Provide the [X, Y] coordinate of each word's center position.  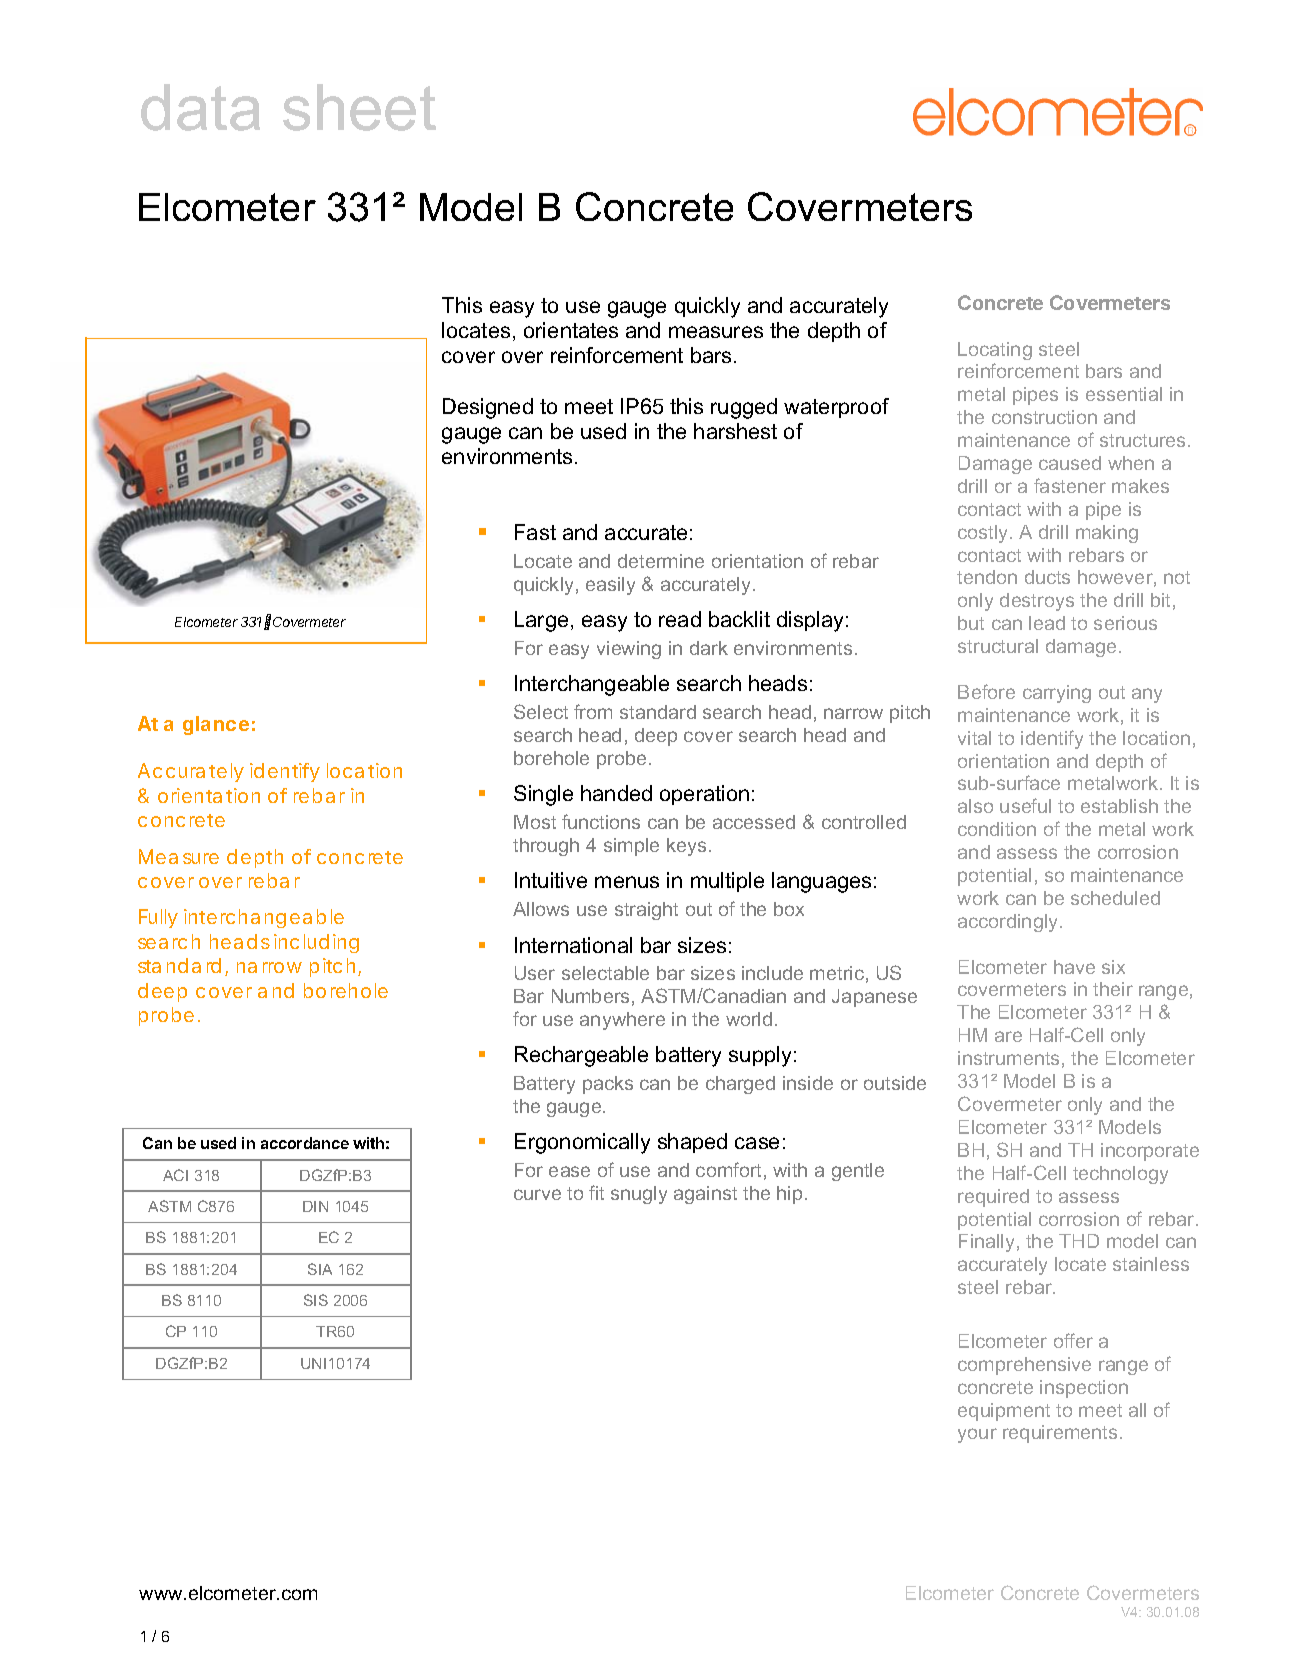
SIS [316, 1300]
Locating [995, 351]
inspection [1084, 1389]
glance [216, 725]
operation [704, 795]
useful [1025, 805]
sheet [359, 107]
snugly [639, 1195]
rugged [744, 408]
